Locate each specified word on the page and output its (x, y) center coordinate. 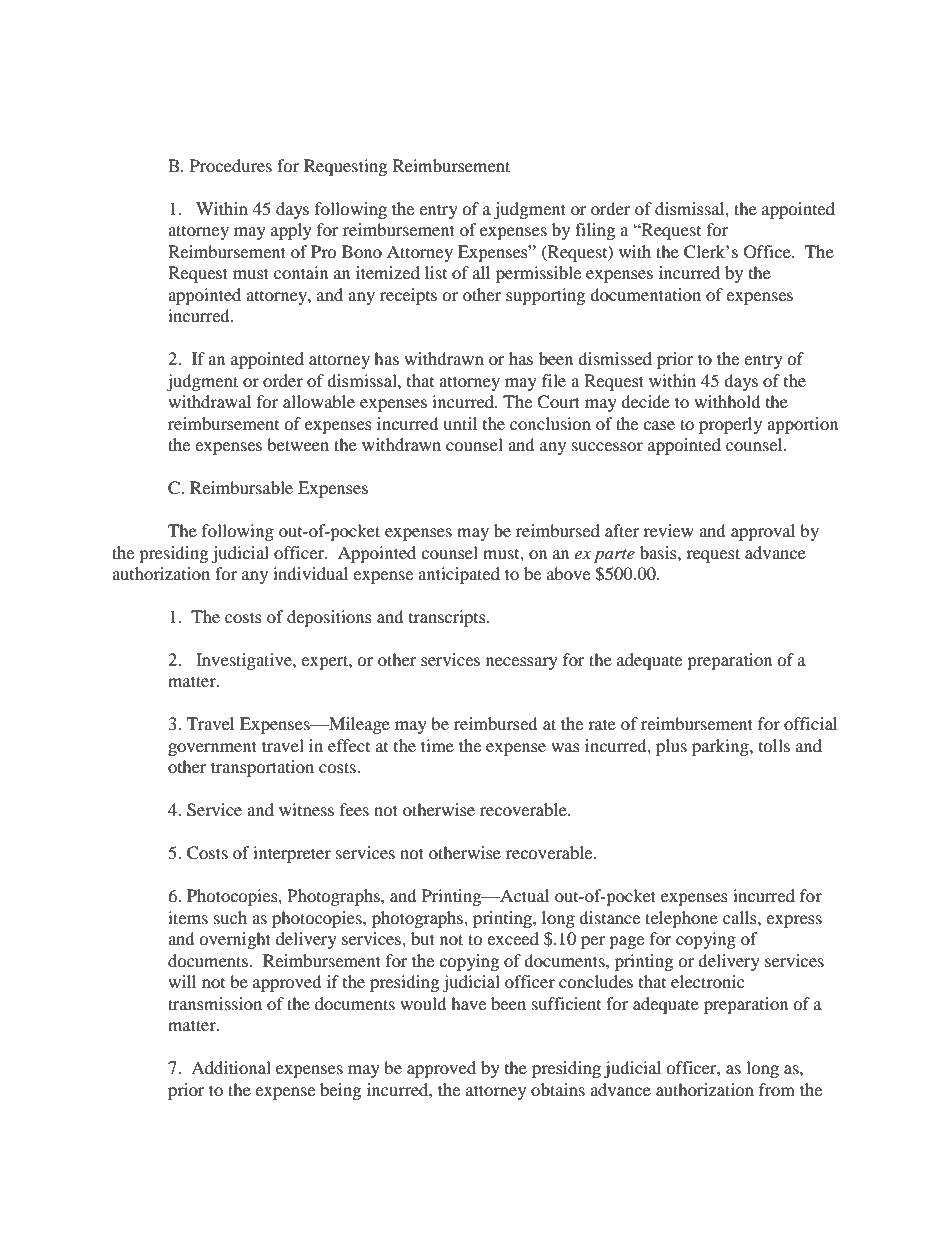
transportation (262, 768)
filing (595, 231)
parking (721, 747)
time (437, 745)
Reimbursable (241, 487)
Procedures (231, 165)
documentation (645, 294)
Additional (231, 1067)
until (460, 423)
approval (763, 532)
